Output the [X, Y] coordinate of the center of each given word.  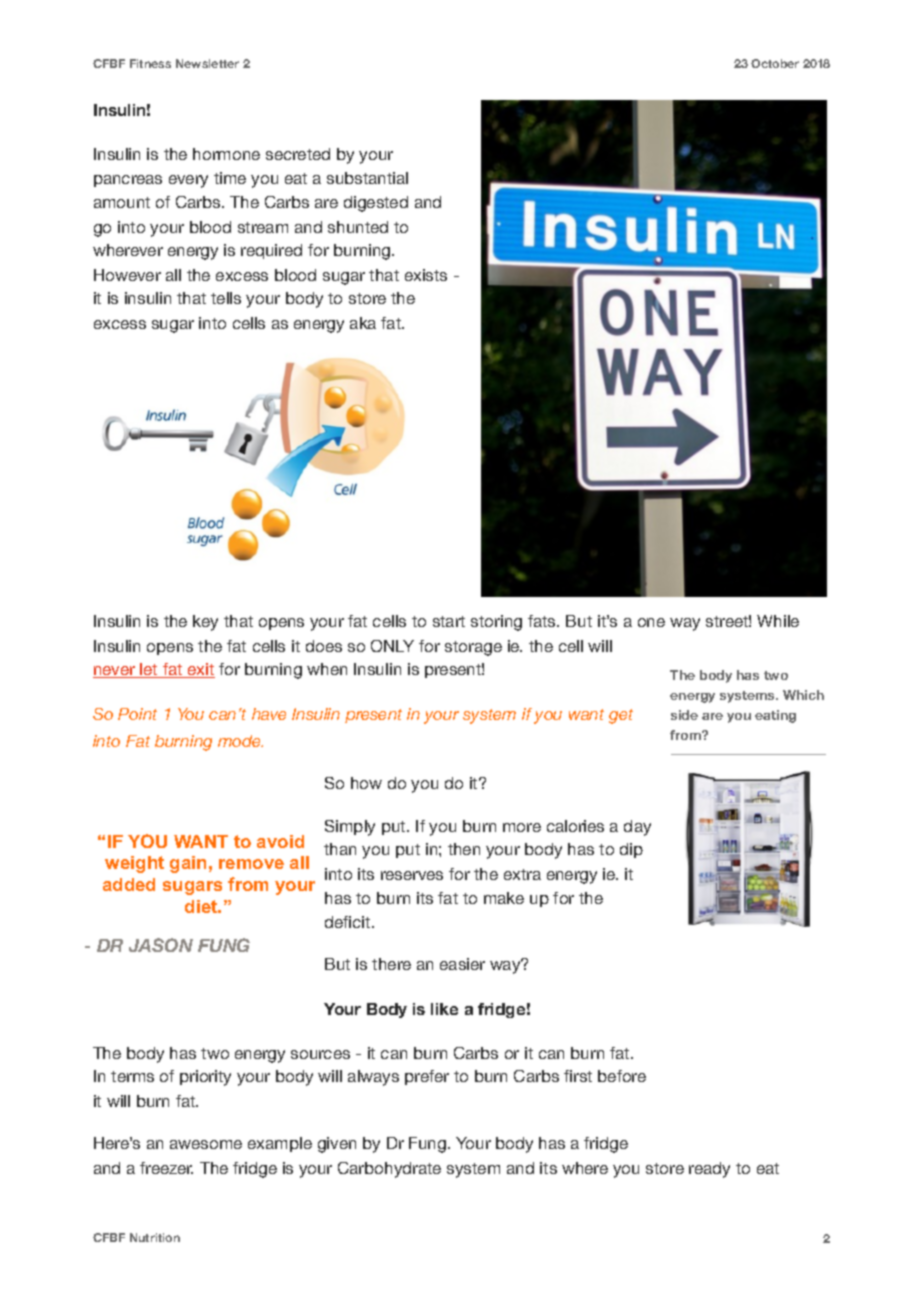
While [778, 621]
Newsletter [207, 63]
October [775, 63]
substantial [367, 178]
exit [200, 670]
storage [473, 648]
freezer [166, 1168]
